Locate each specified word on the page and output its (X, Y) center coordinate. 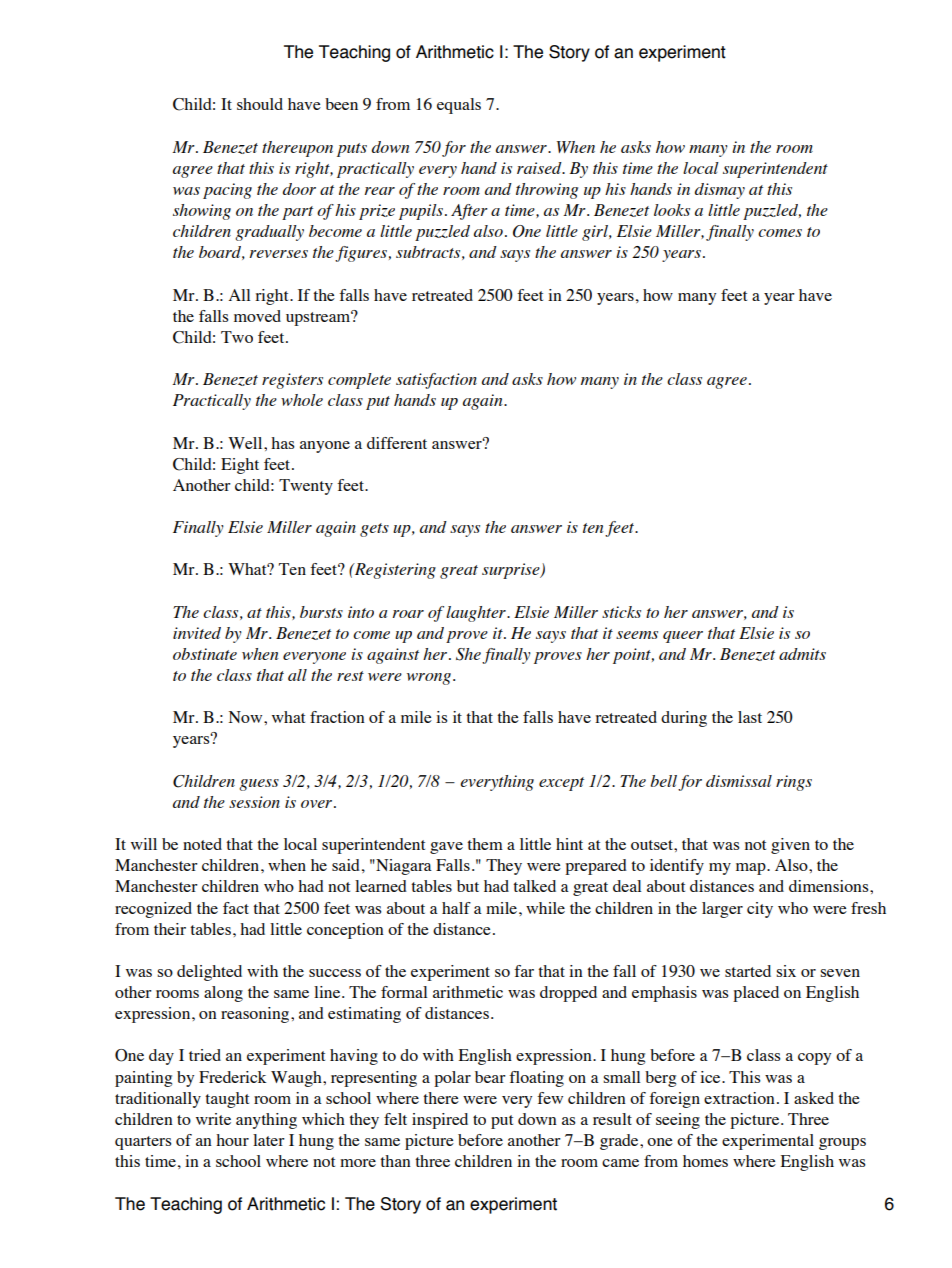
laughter (477, 614)
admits (802, 654)
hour (232, 1140)
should (260, 104)
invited (197, 633)
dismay (720, 191)
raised (540, 168)
